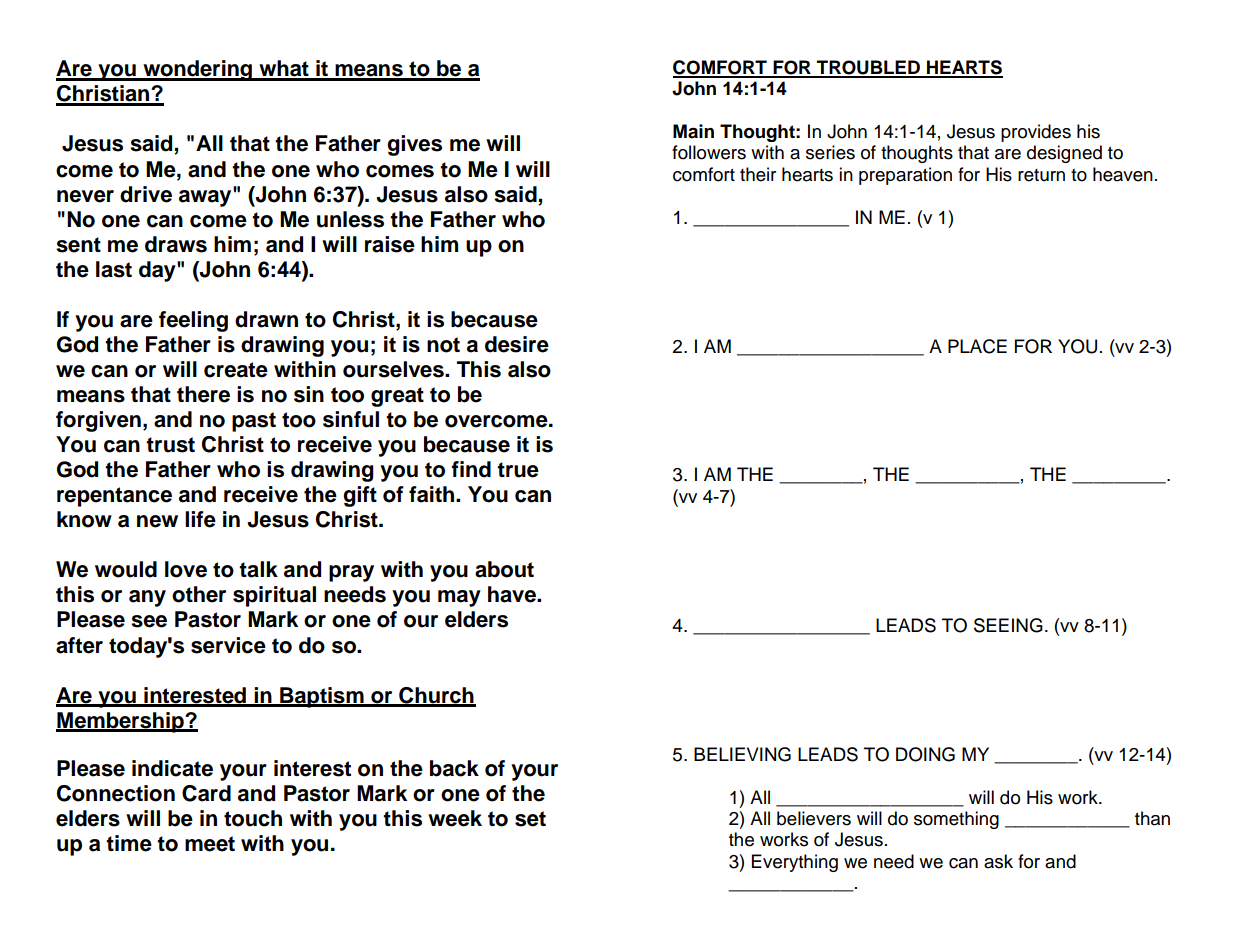  Describe the element at coordinates (1036, 133) in the screenshot. I see `provides` at that location.
